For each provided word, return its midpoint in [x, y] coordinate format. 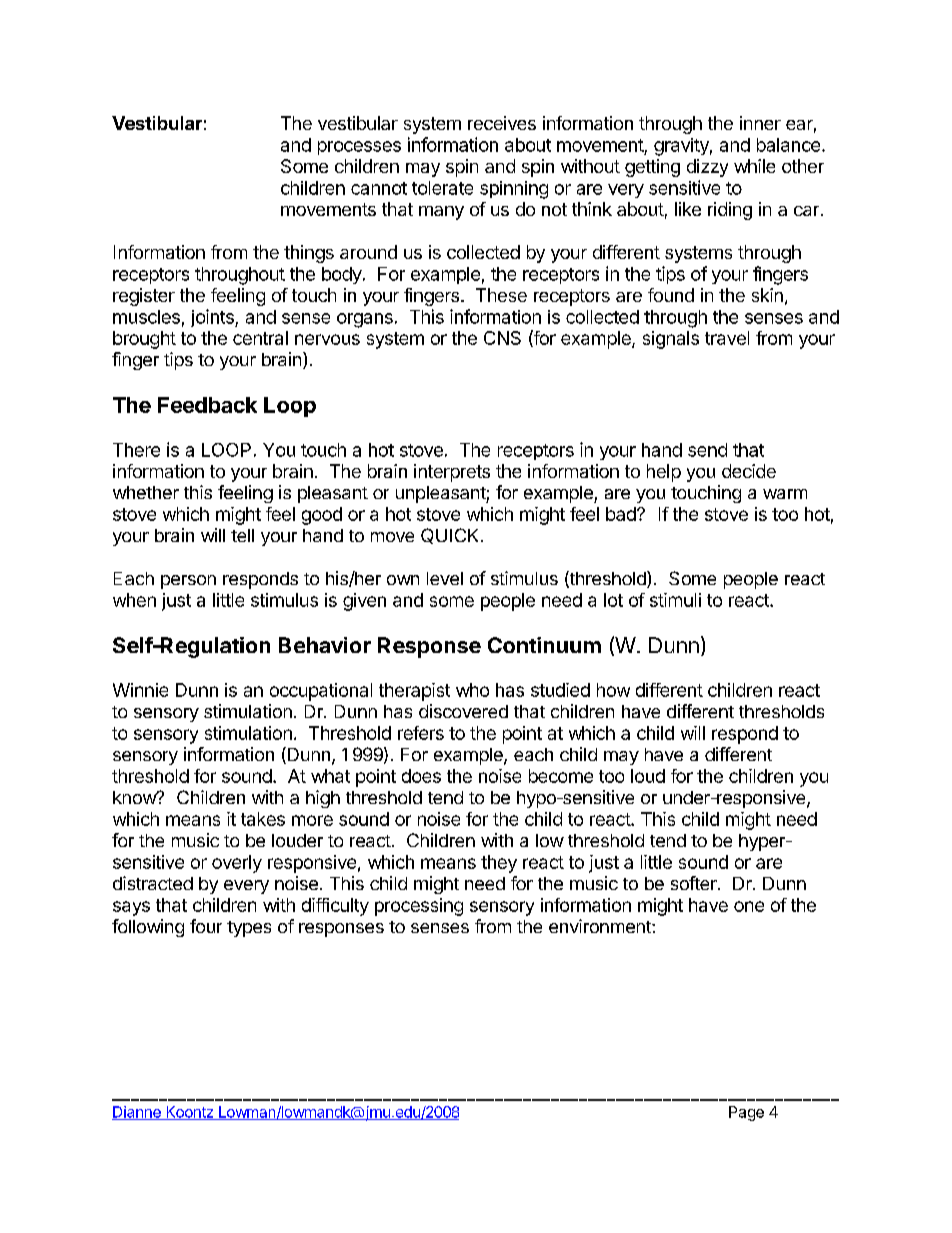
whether [146, 492]
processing [419, 907]
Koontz [189, 1113]
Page [746, 1113]
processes [359, 148]
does [421, 776]
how [613, 690]
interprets [452, 473]
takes [263, 819]
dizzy [707, 168]
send [707, 450]
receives [502, 123]
